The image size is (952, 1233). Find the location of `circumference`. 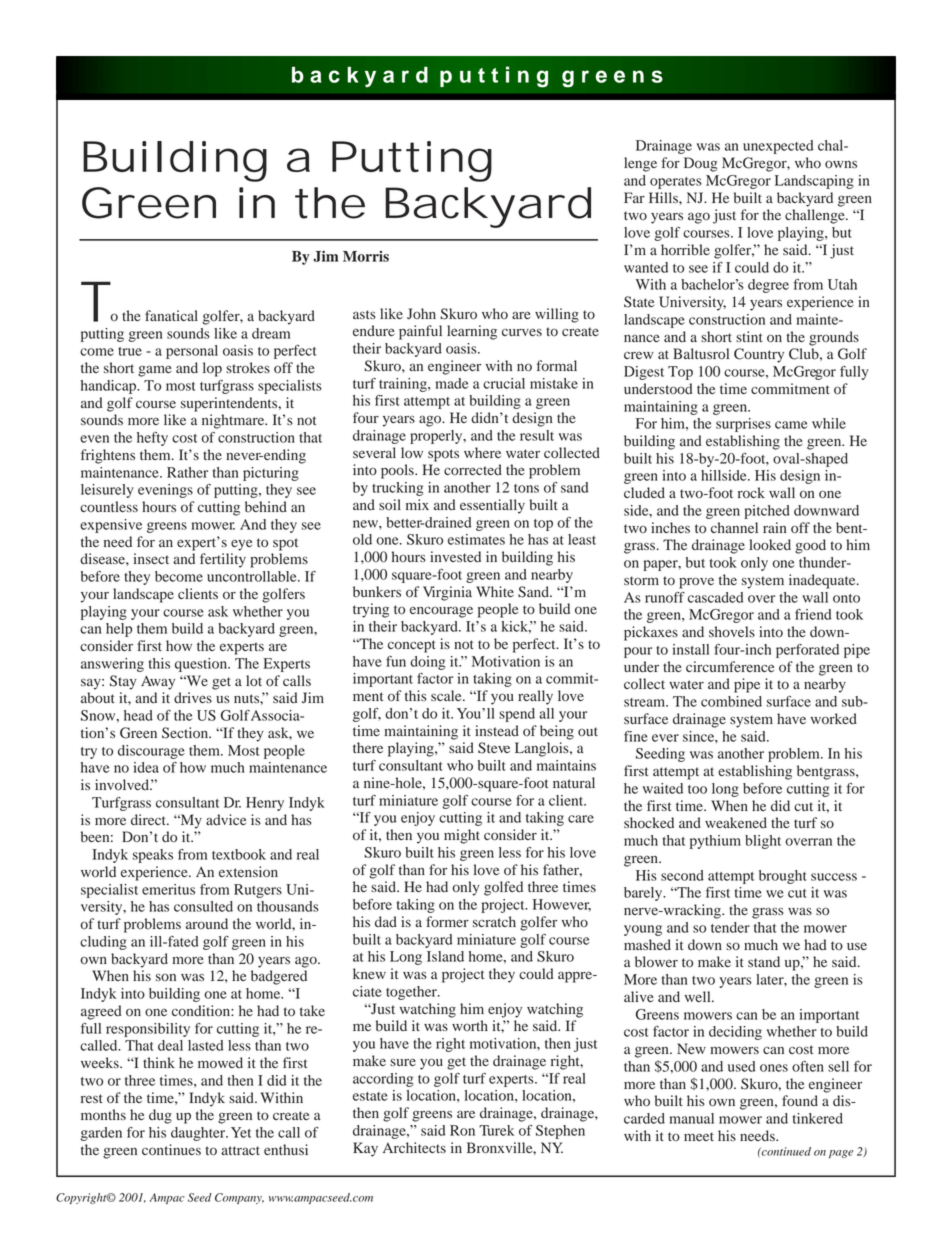

circumference is located at coordinates (730, 666).
